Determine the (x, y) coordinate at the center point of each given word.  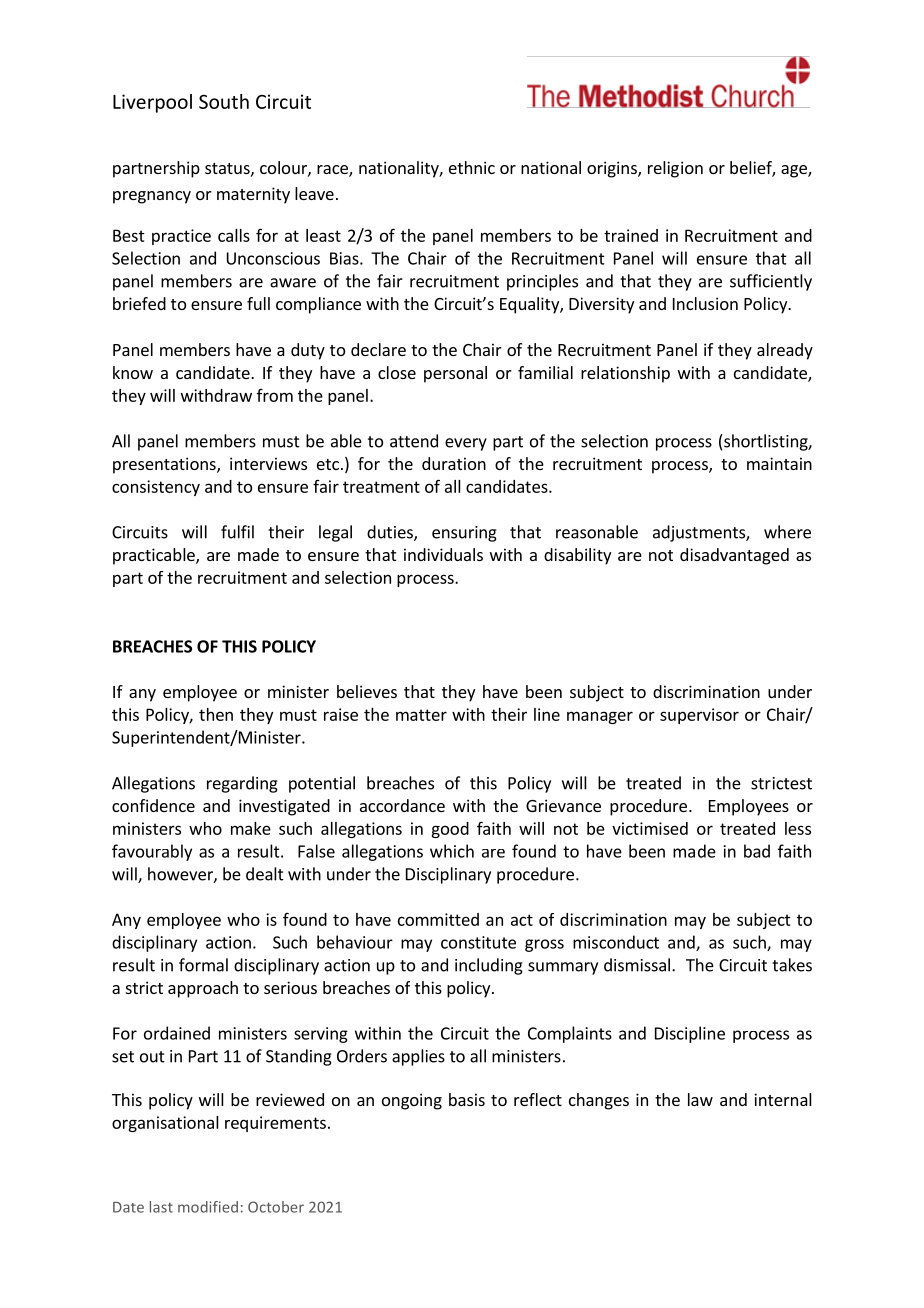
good (450, 830)
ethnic (472, 167)
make (251, 828)
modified (208, 1207)
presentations (165, 465)
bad (757, 851)
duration (454, 463)
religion (675, 169)
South (224, 101)
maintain (779, 463)
